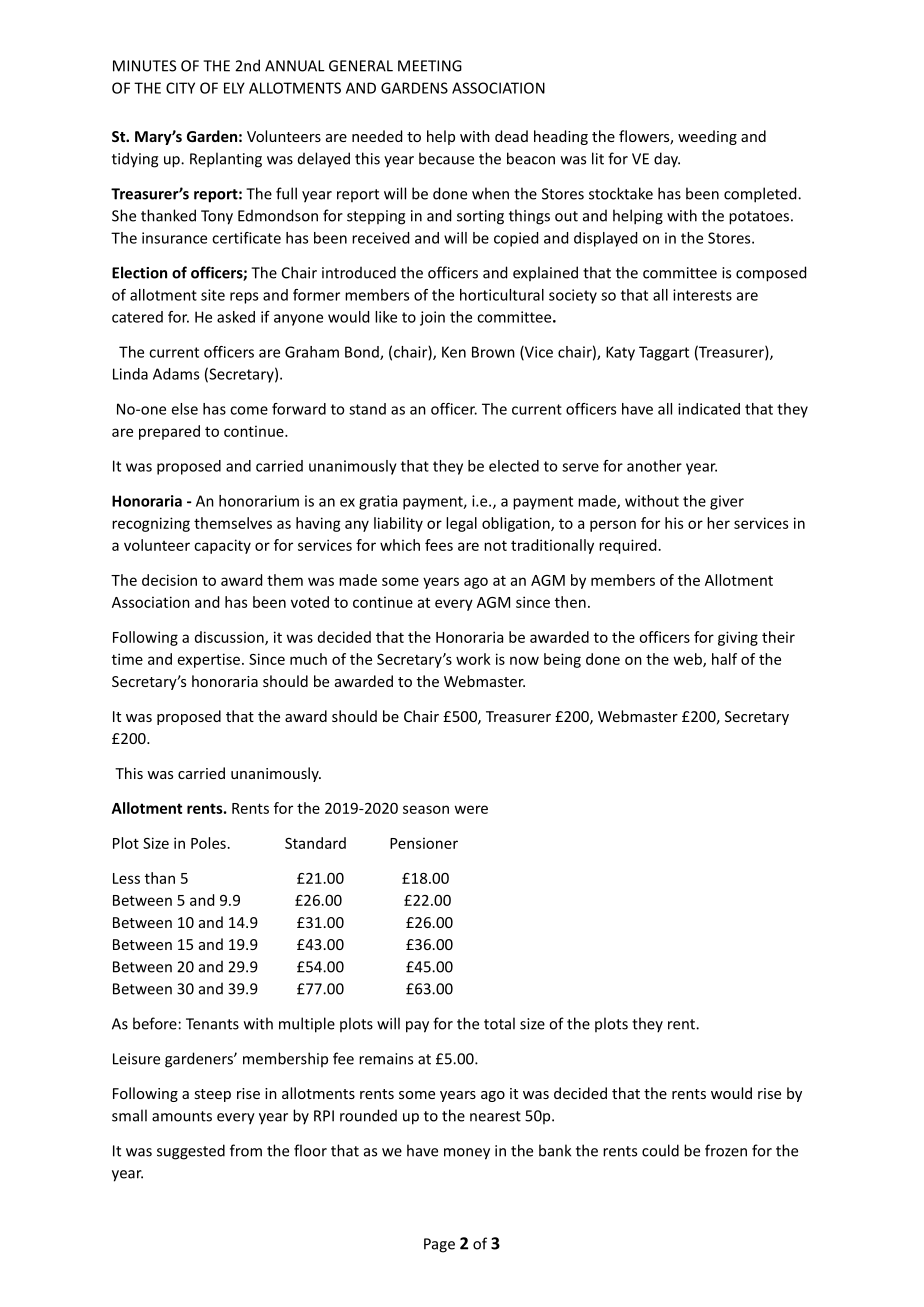 The image size is (924, 1307). Describe the element at coordinates (191, 1152) in the screenshot. I see `suggested` at that location.
